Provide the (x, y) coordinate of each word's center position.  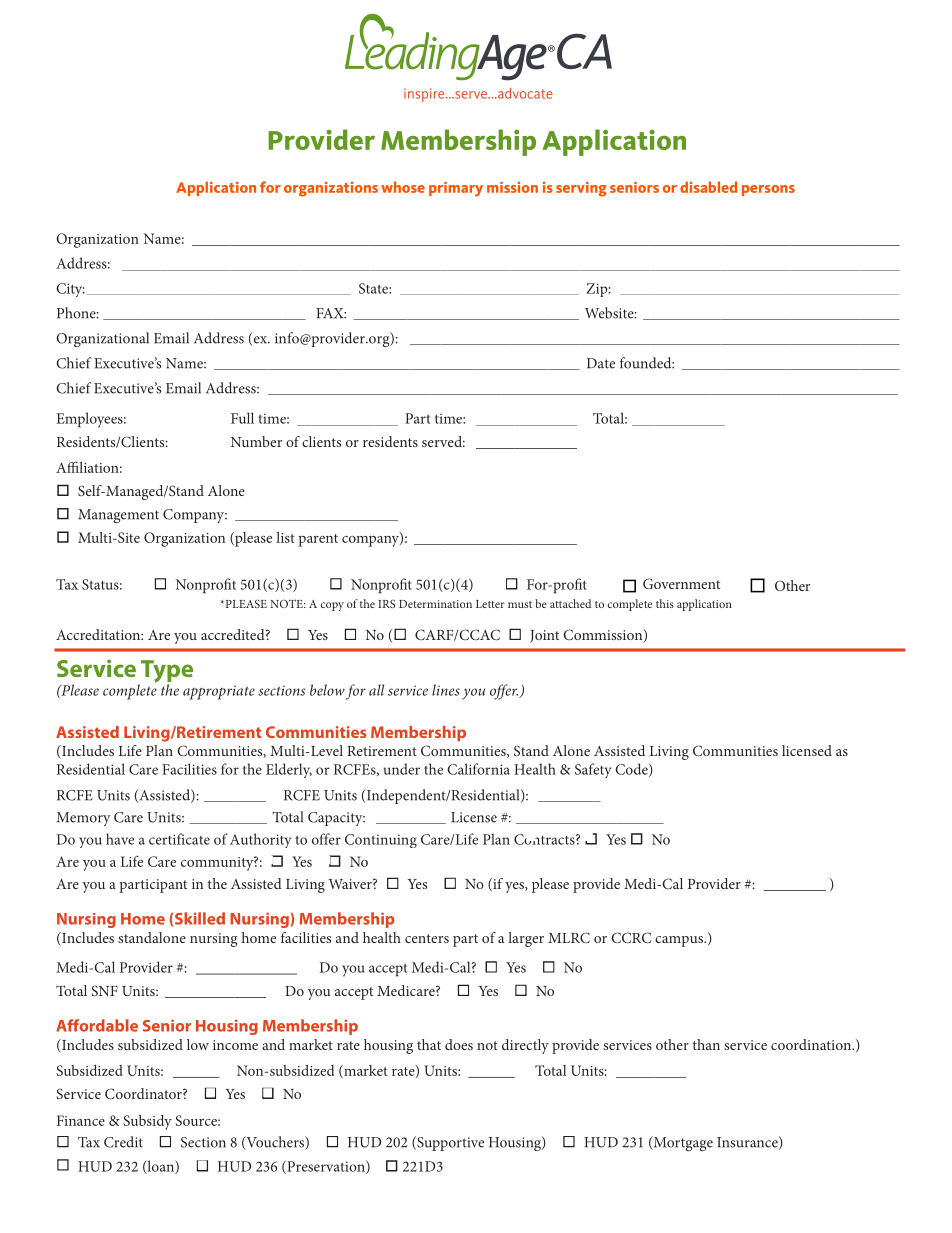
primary (456, 189)
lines (446, 690)
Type (165, 672)
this (665, 603)
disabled (708, 187)
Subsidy (147, 1122)
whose (403, 187)
